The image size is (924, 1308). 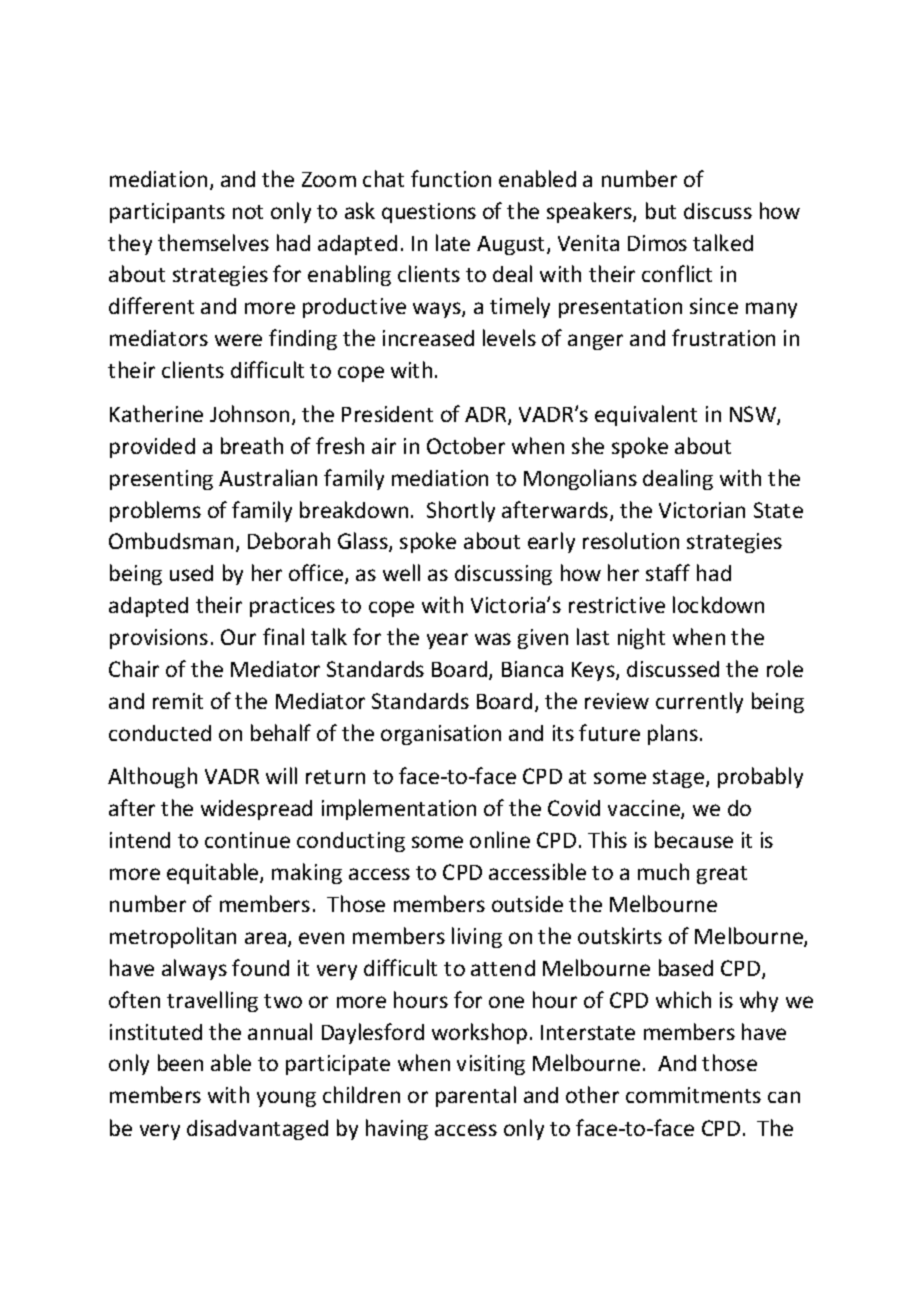 What do you see at coordinates (429, 213) in the document?
I see `questions` at bounding box center [429, 213].
